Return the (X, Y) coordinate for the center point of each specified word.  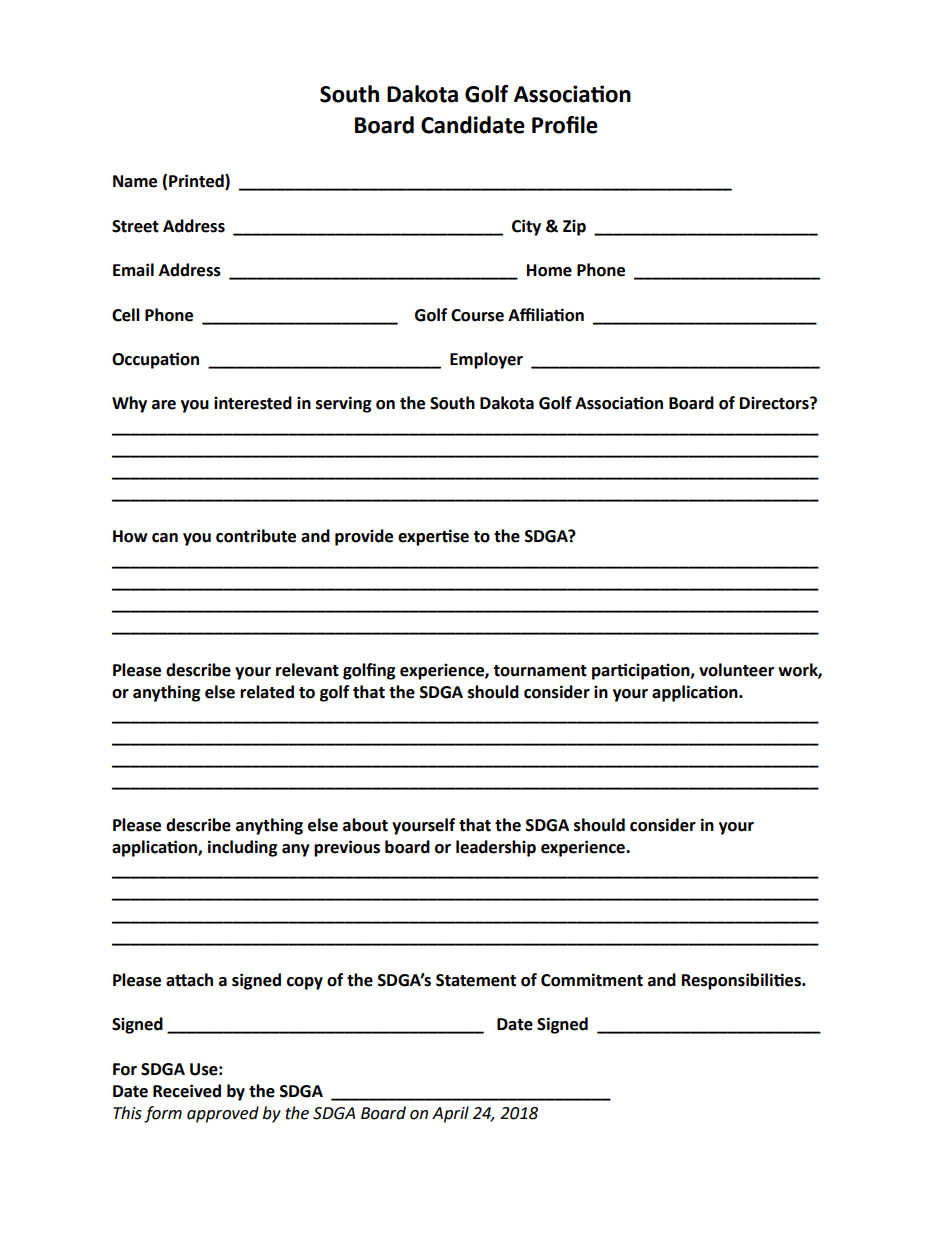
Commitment (592, 980)
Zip (574, 227)
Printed (197, 182)
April (450, 1114)
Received (187, 1091)
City (526, 227)
